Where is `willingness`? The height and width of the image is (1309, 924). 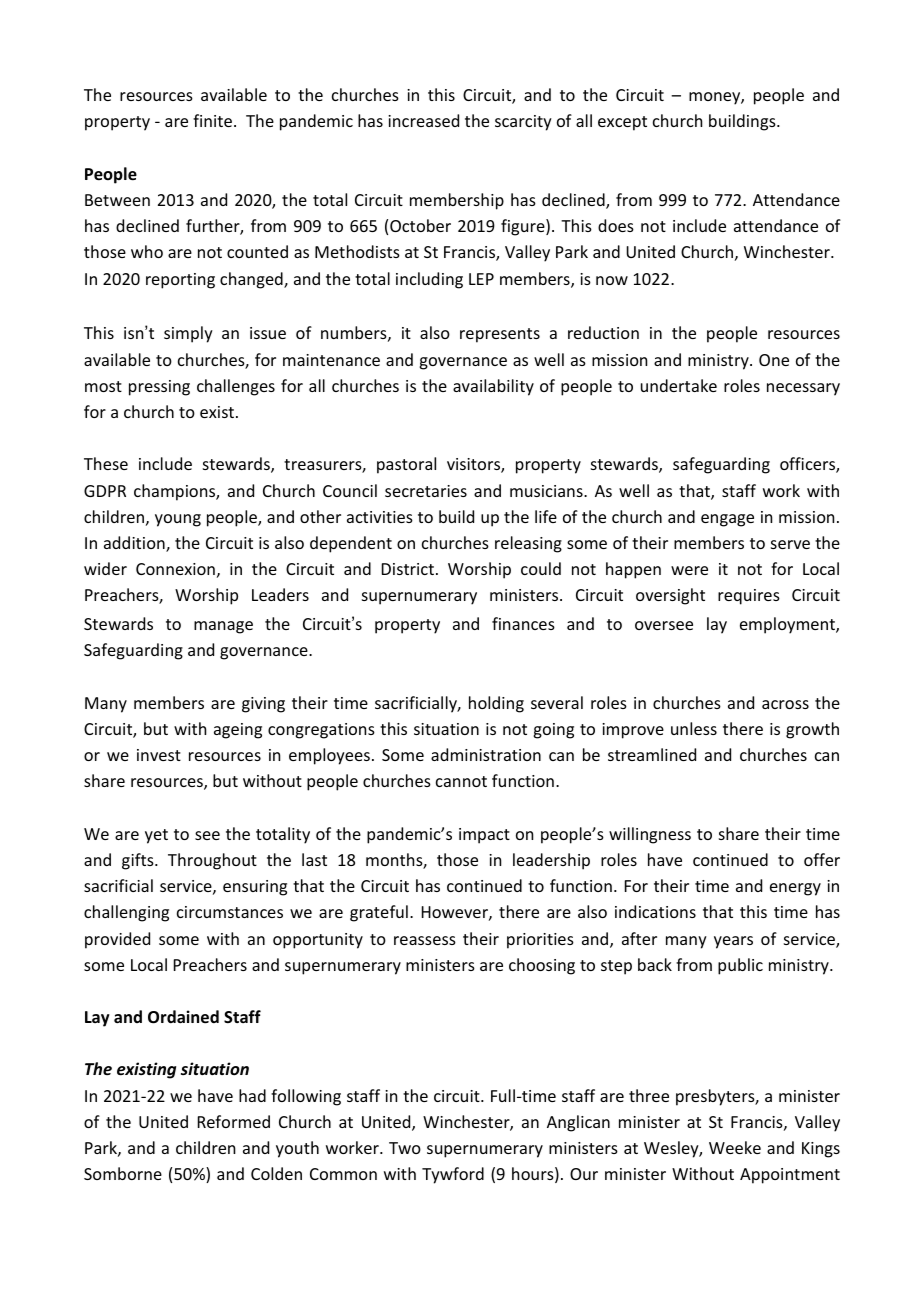 willingness is located at coordinates (650, 835).
